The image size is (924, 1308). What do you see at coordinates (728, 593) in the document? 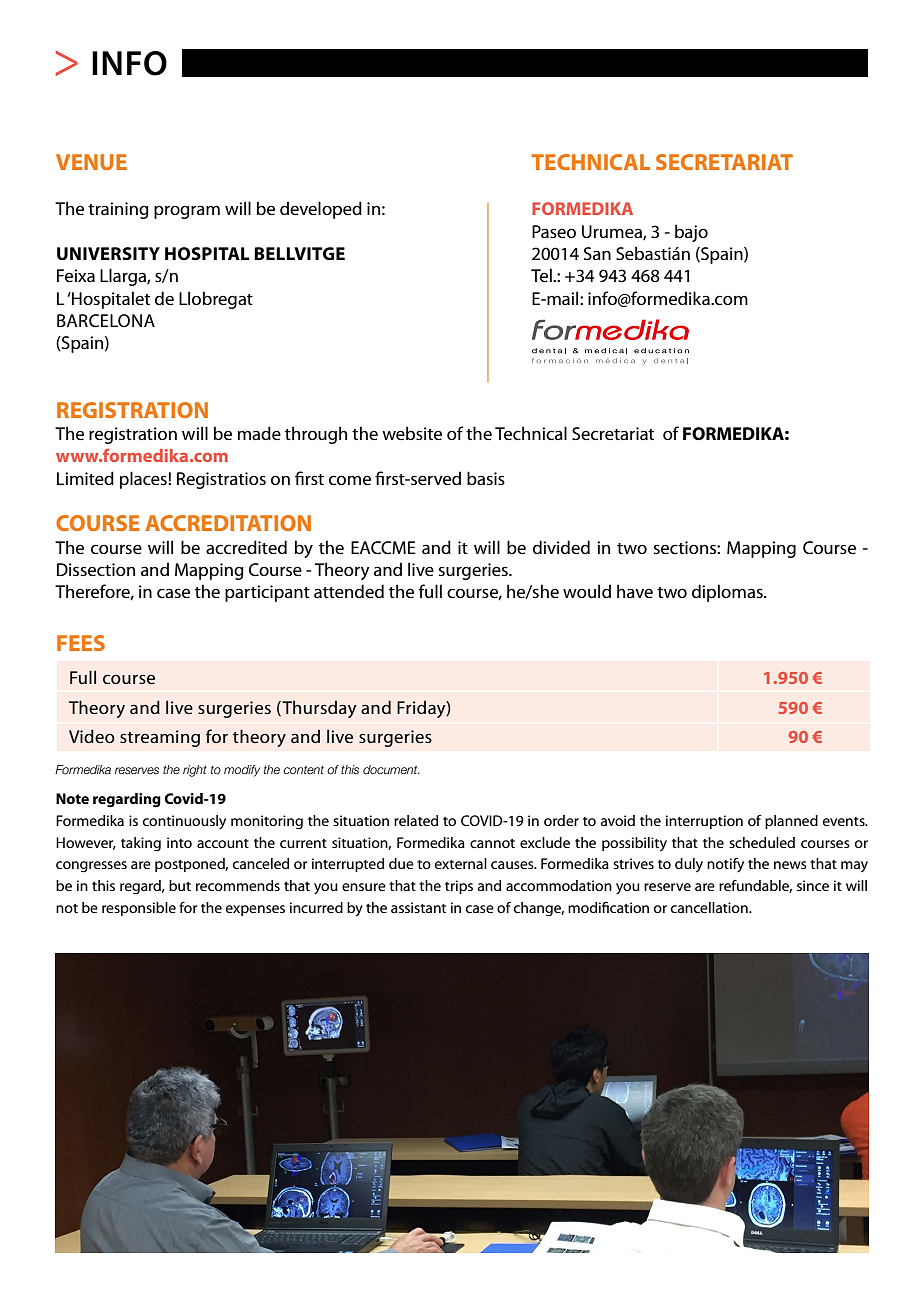
I see `diplomas` at bounding box center [728, 593].
